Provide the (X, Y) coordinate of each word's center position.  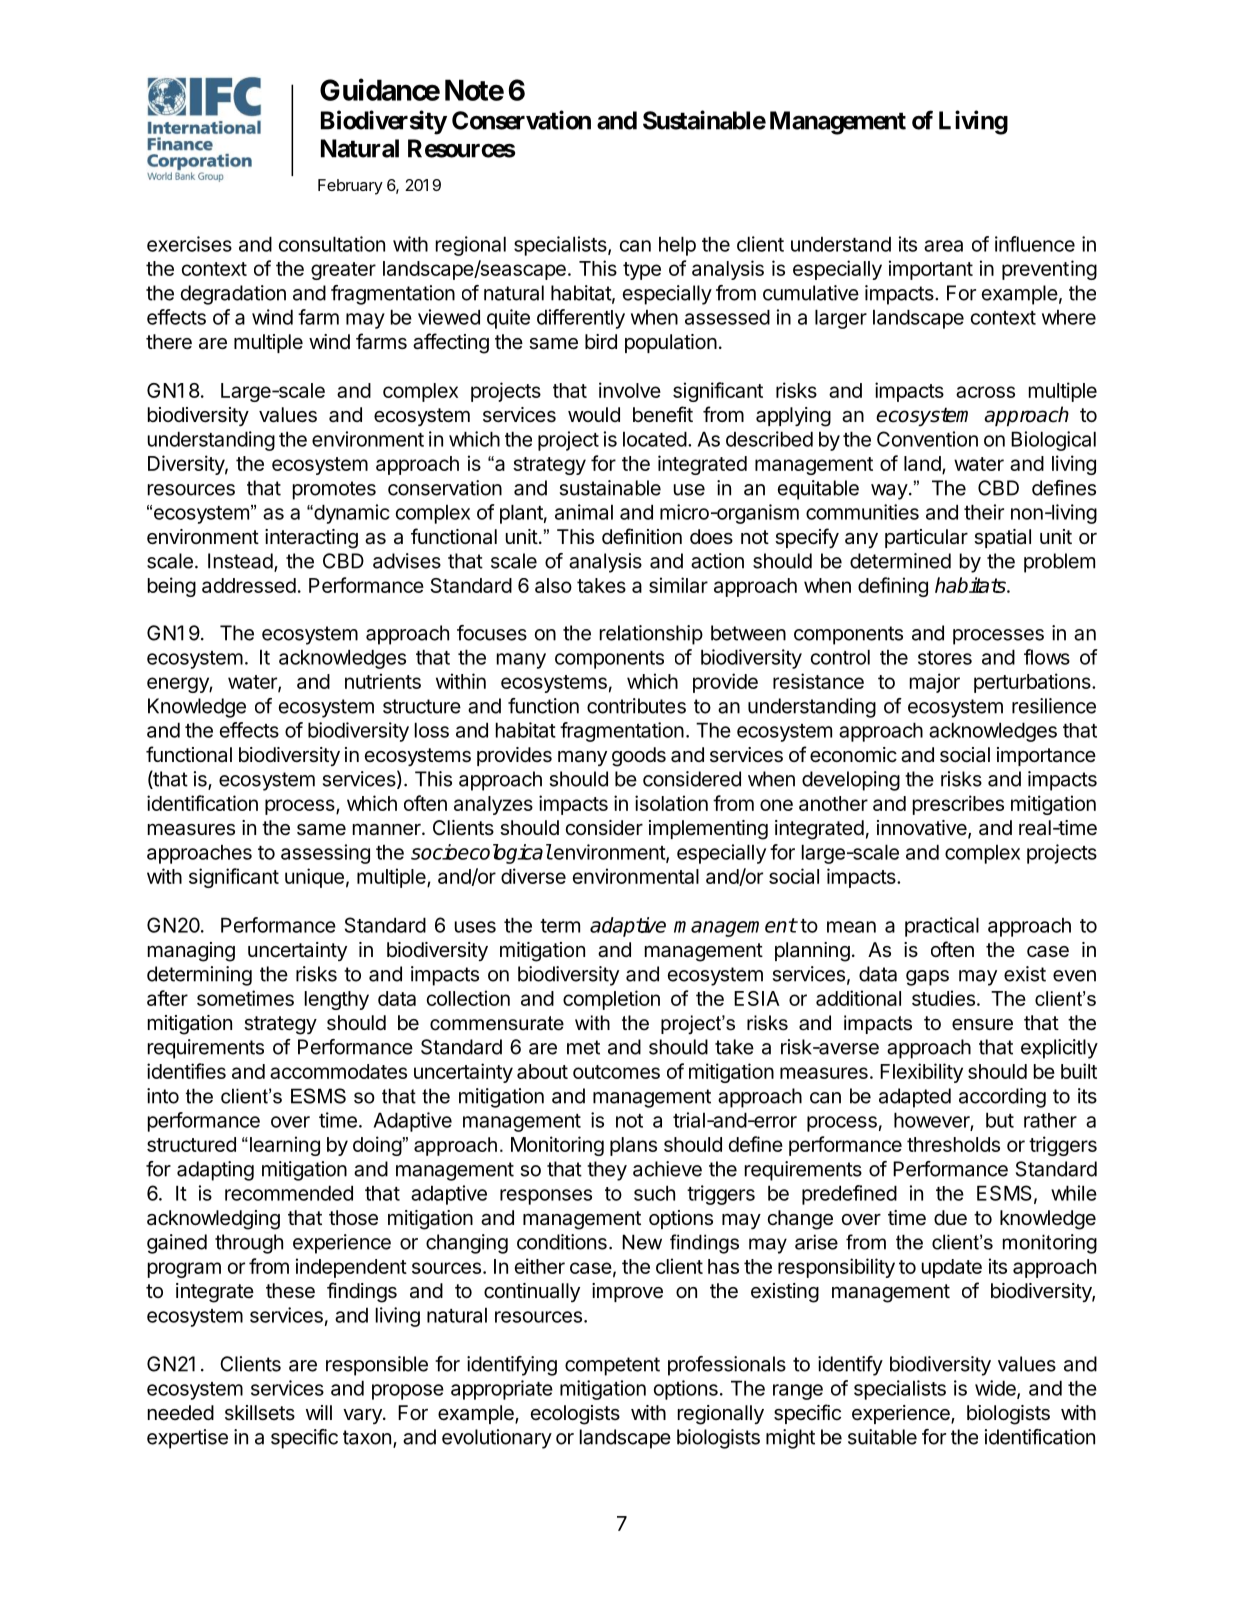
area (943, 246)
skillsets (260, 1413)
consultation (332, 244)
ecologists (575, 1415)
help (677, 246)
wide (996, 1389)
